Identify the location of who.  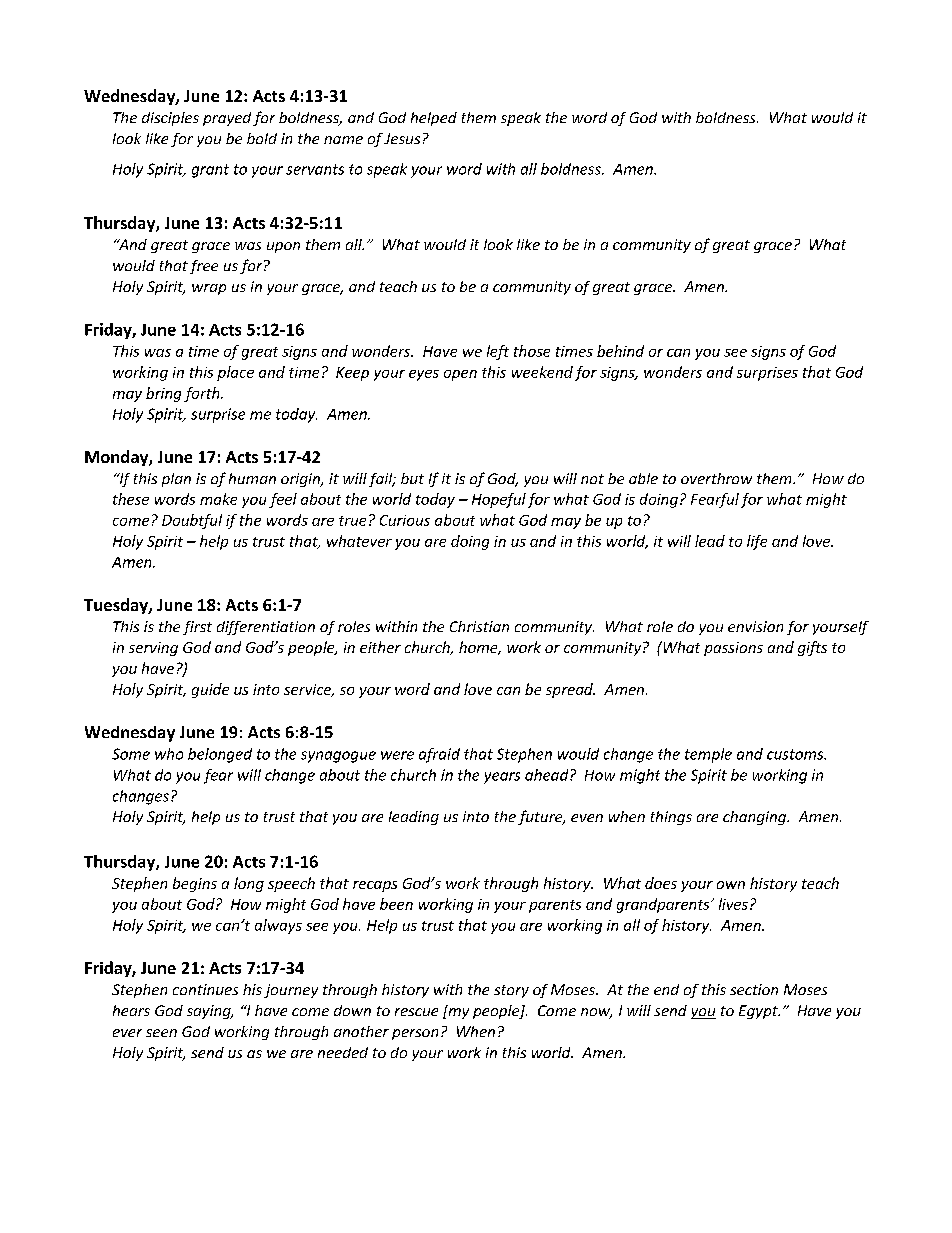
(169, 754).
